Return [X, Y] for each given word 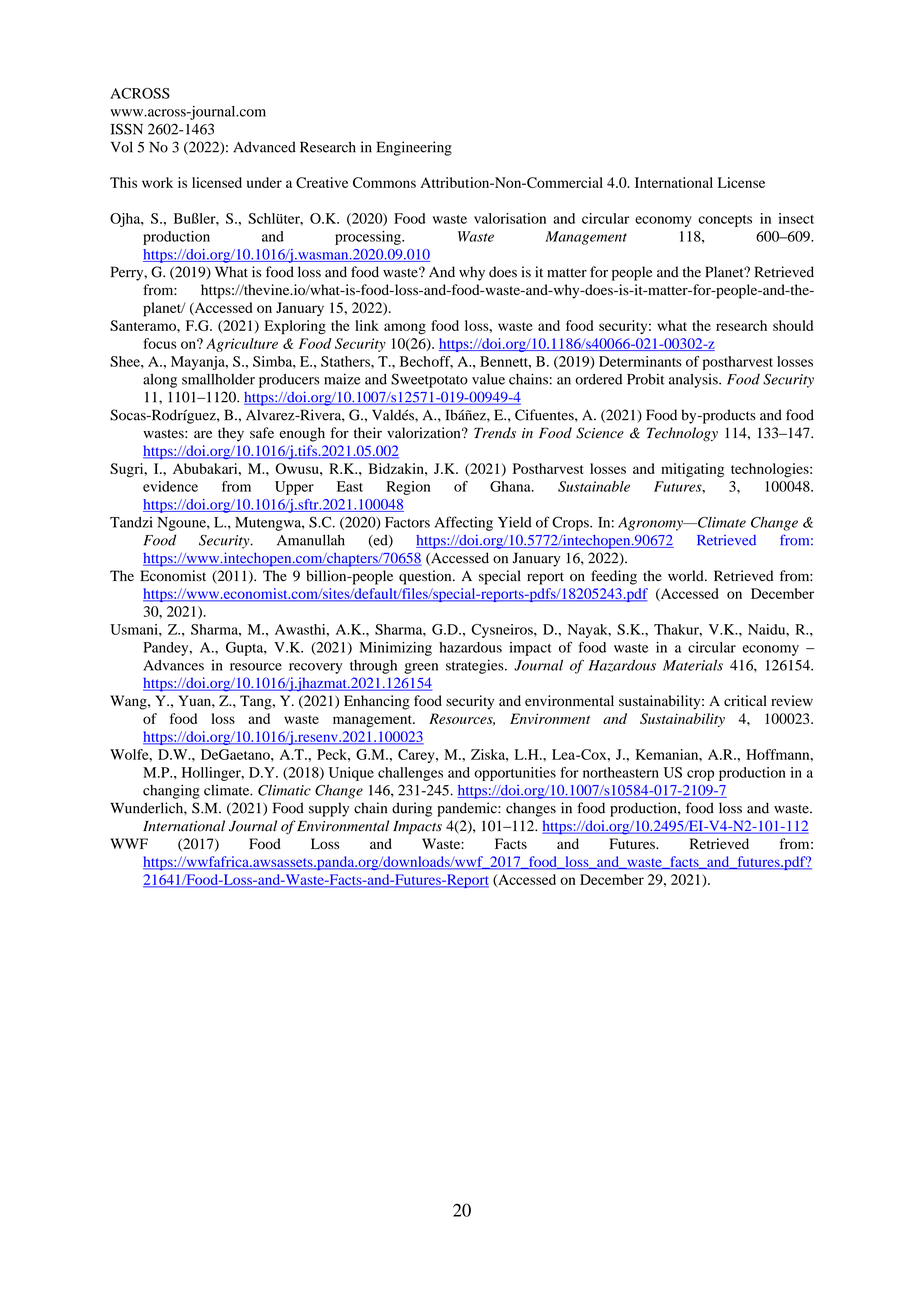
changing [171, 791]
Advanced [264, 147]
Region [408, 488]
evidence [170, 486]
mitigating [692, 470]
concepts [725, 221]
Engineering [414, 148]
